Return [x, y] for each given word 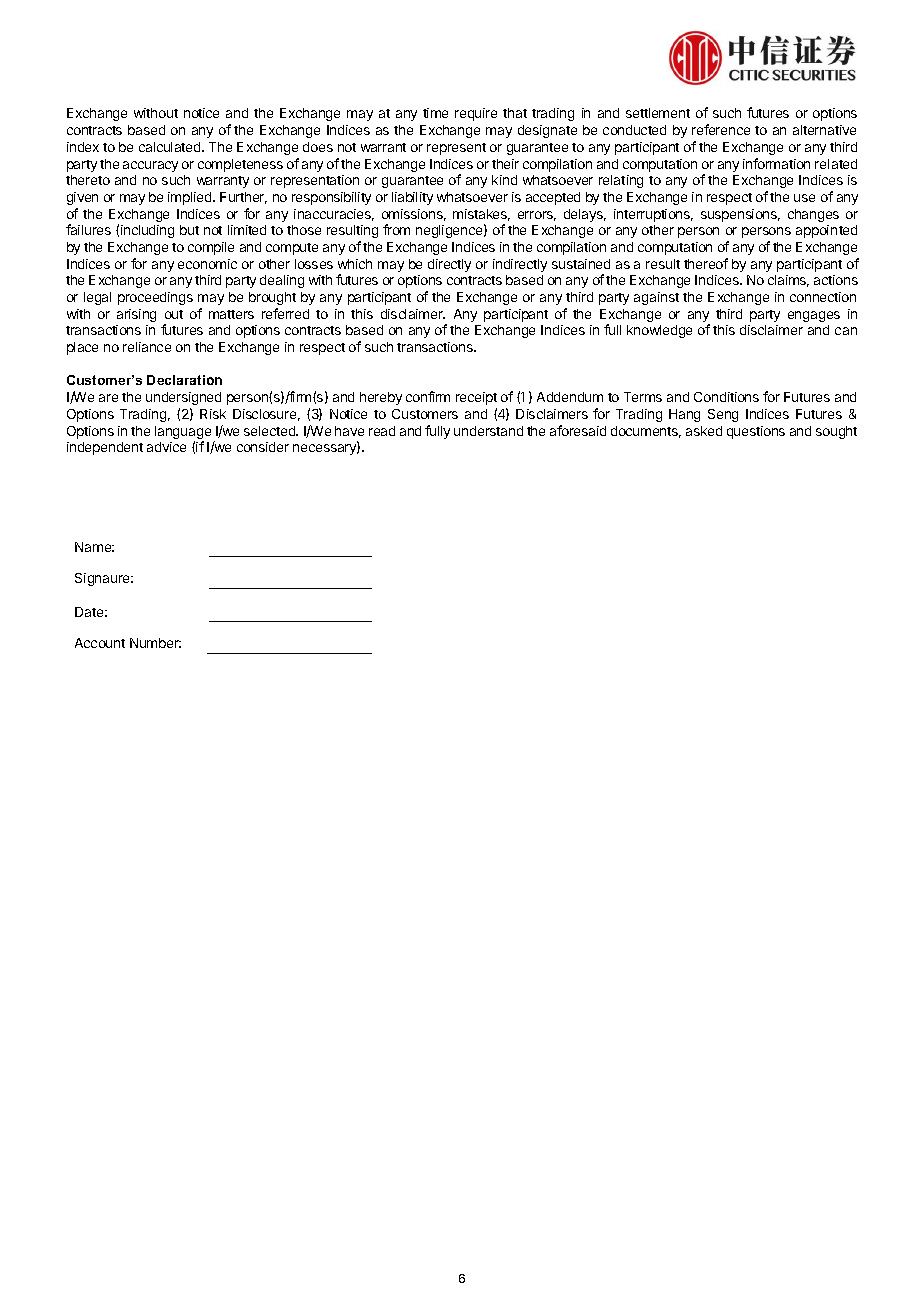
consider [263, 447]
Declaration [184, 380]
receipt [476, 398]
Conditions [726, 397]
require [476, 114]
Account [100, 643]
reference [721, 129]
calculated [171, 147]
